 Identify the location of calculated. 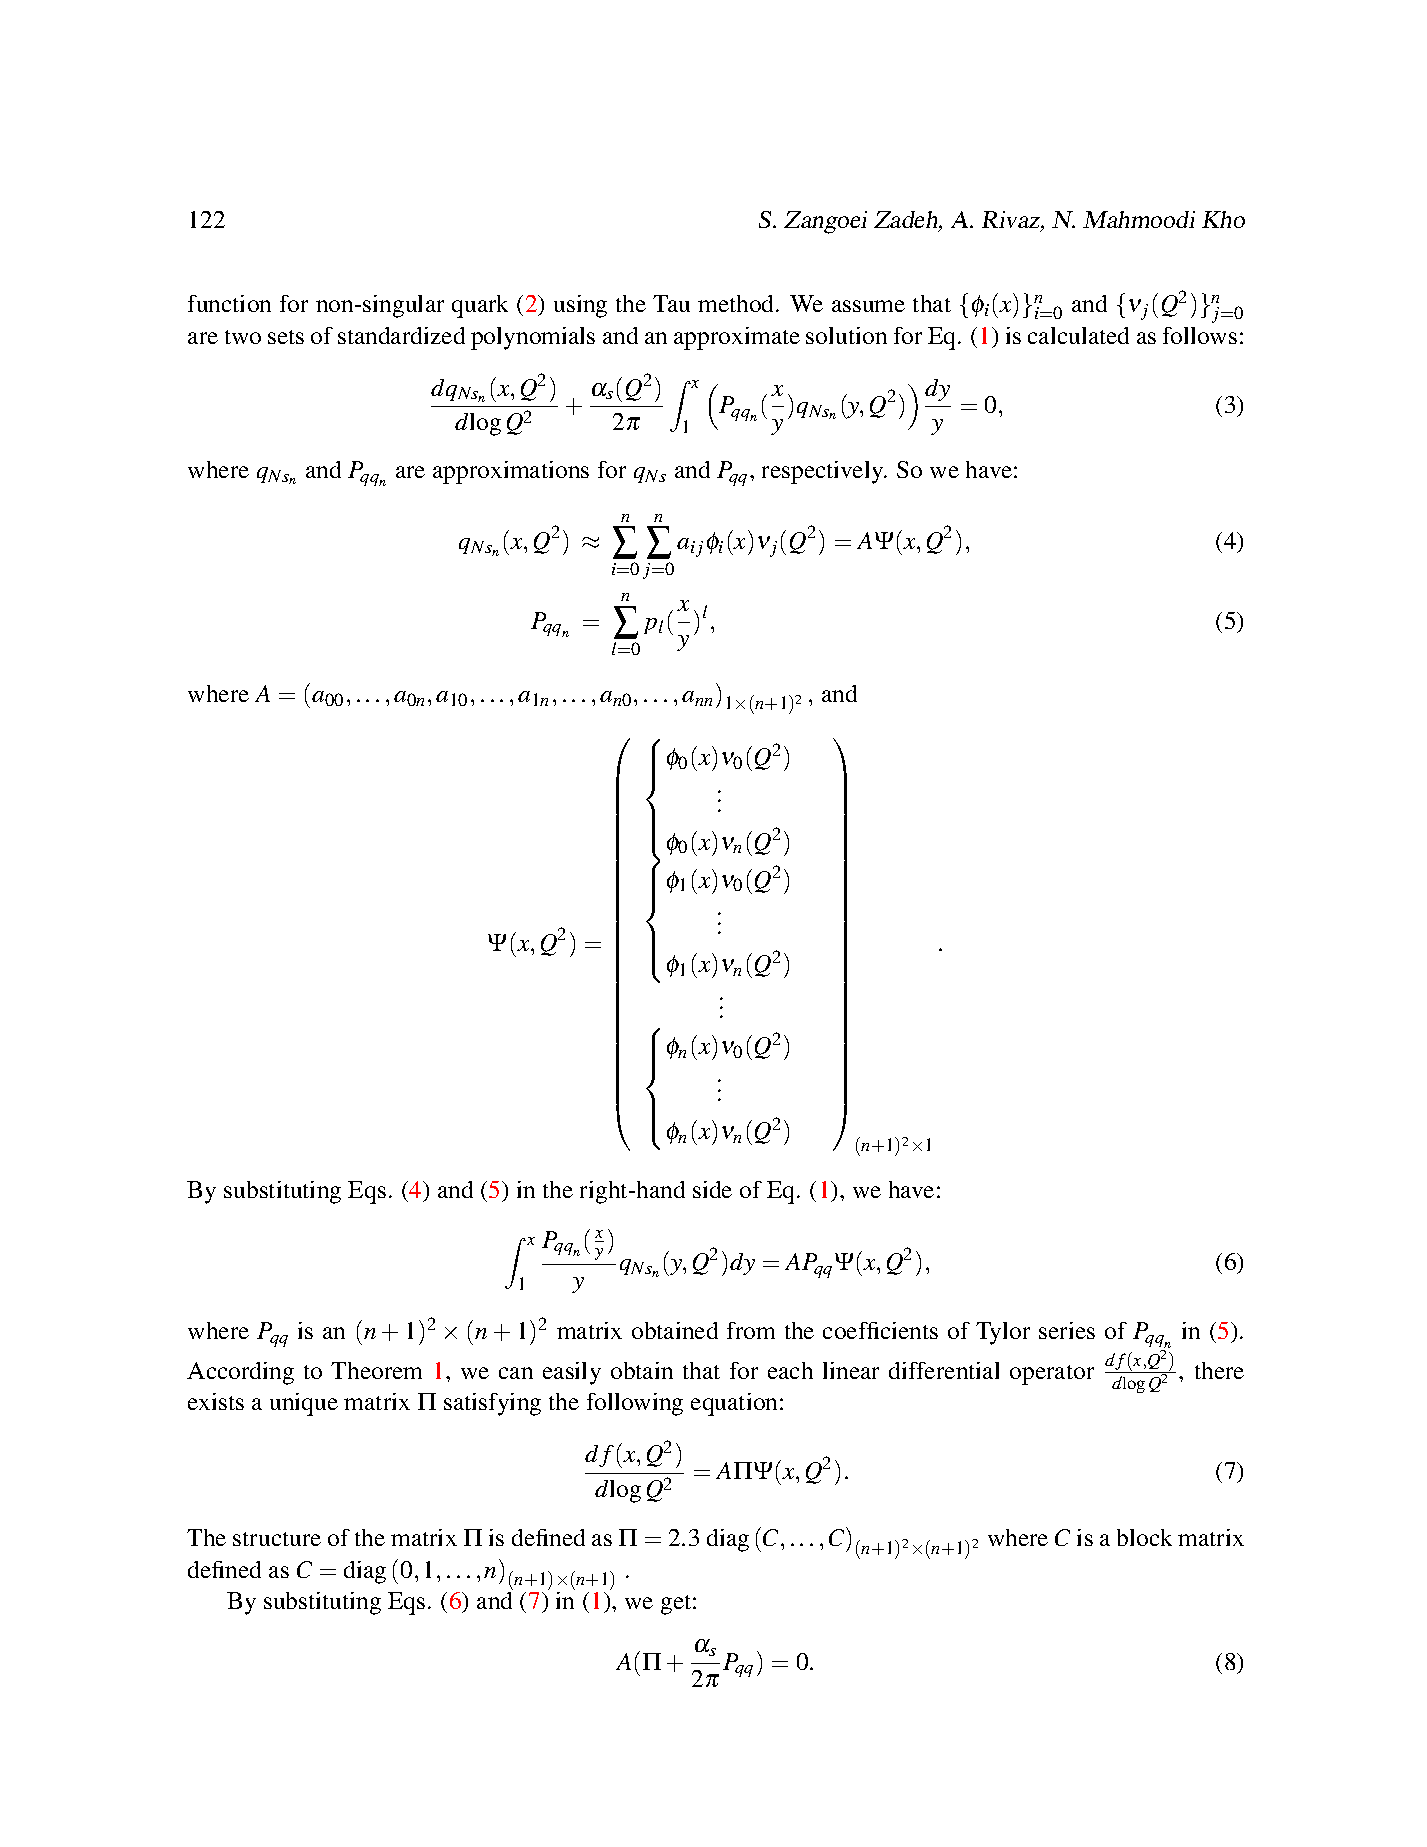
(1078, 335).
